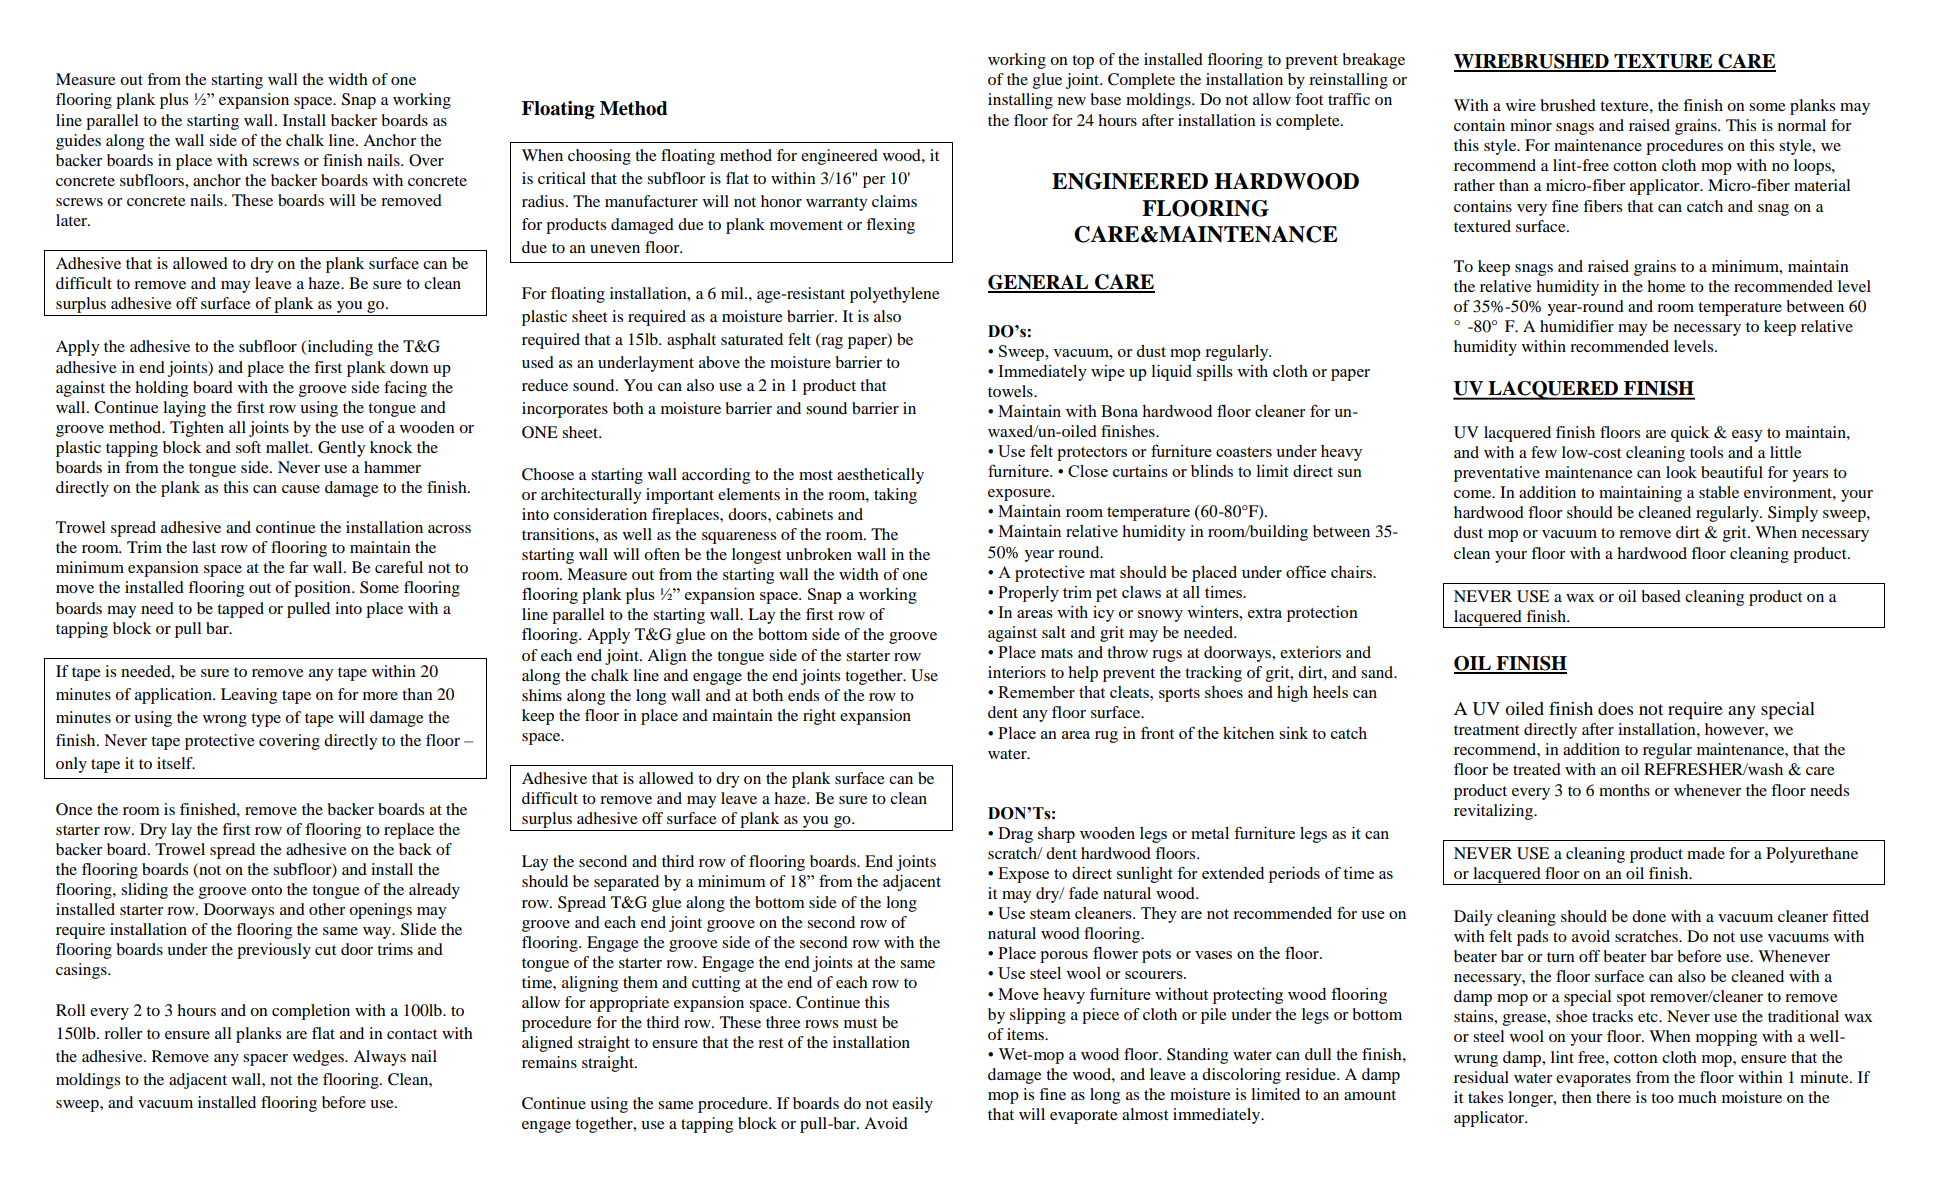  I want to click on easily, so click(912, 1105).
